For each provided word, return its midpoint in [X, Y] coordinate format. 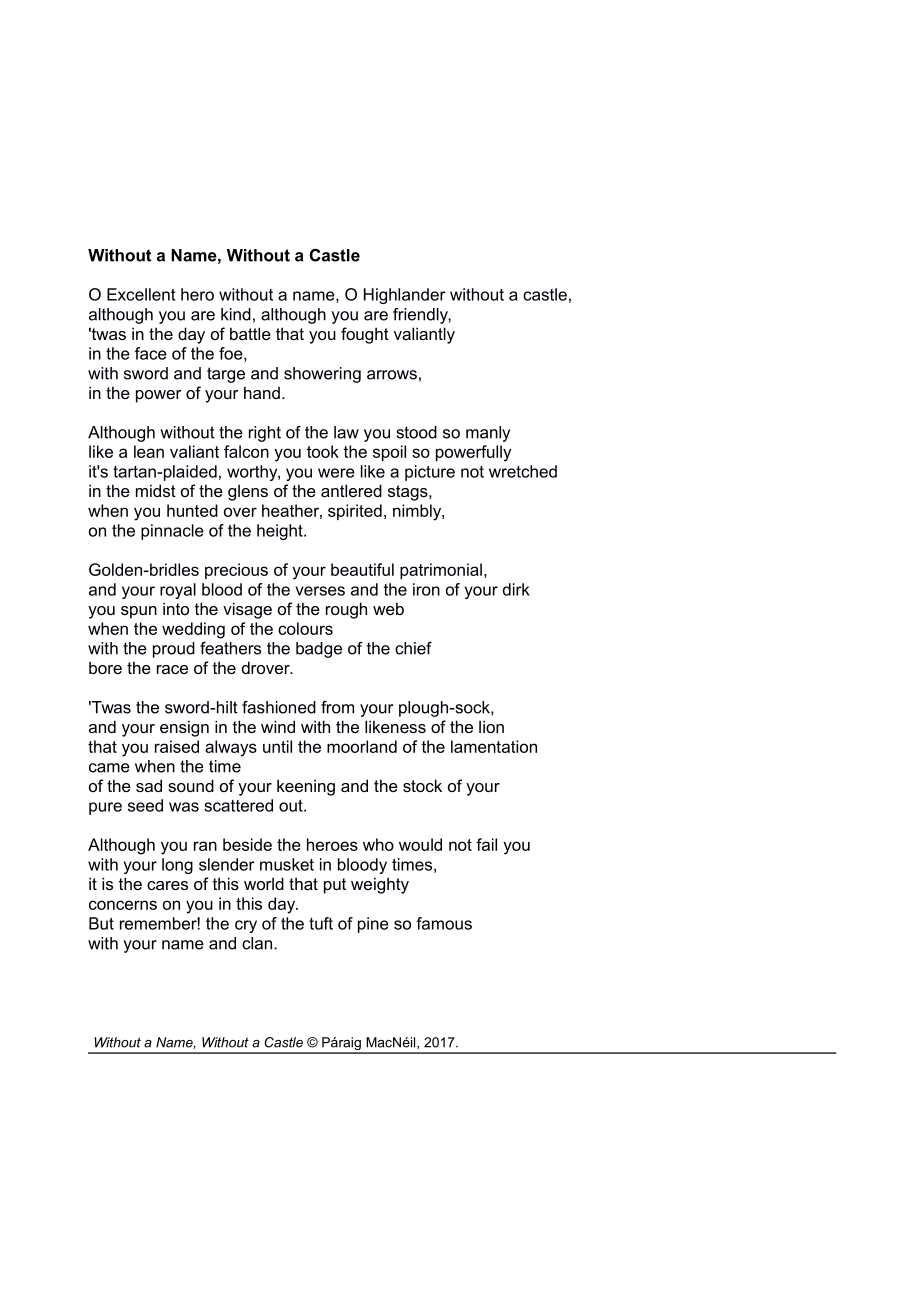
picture [430, 473]
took [323, 451]
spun [139, 612]
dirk [516, 589]
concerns [123, 905]
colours [305, 628]
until [277, 746]
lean [149, 451]
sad [149, 785]
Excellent [141, 294]
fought [365, 335]
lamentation [494, 746]
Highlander [405, 296]
